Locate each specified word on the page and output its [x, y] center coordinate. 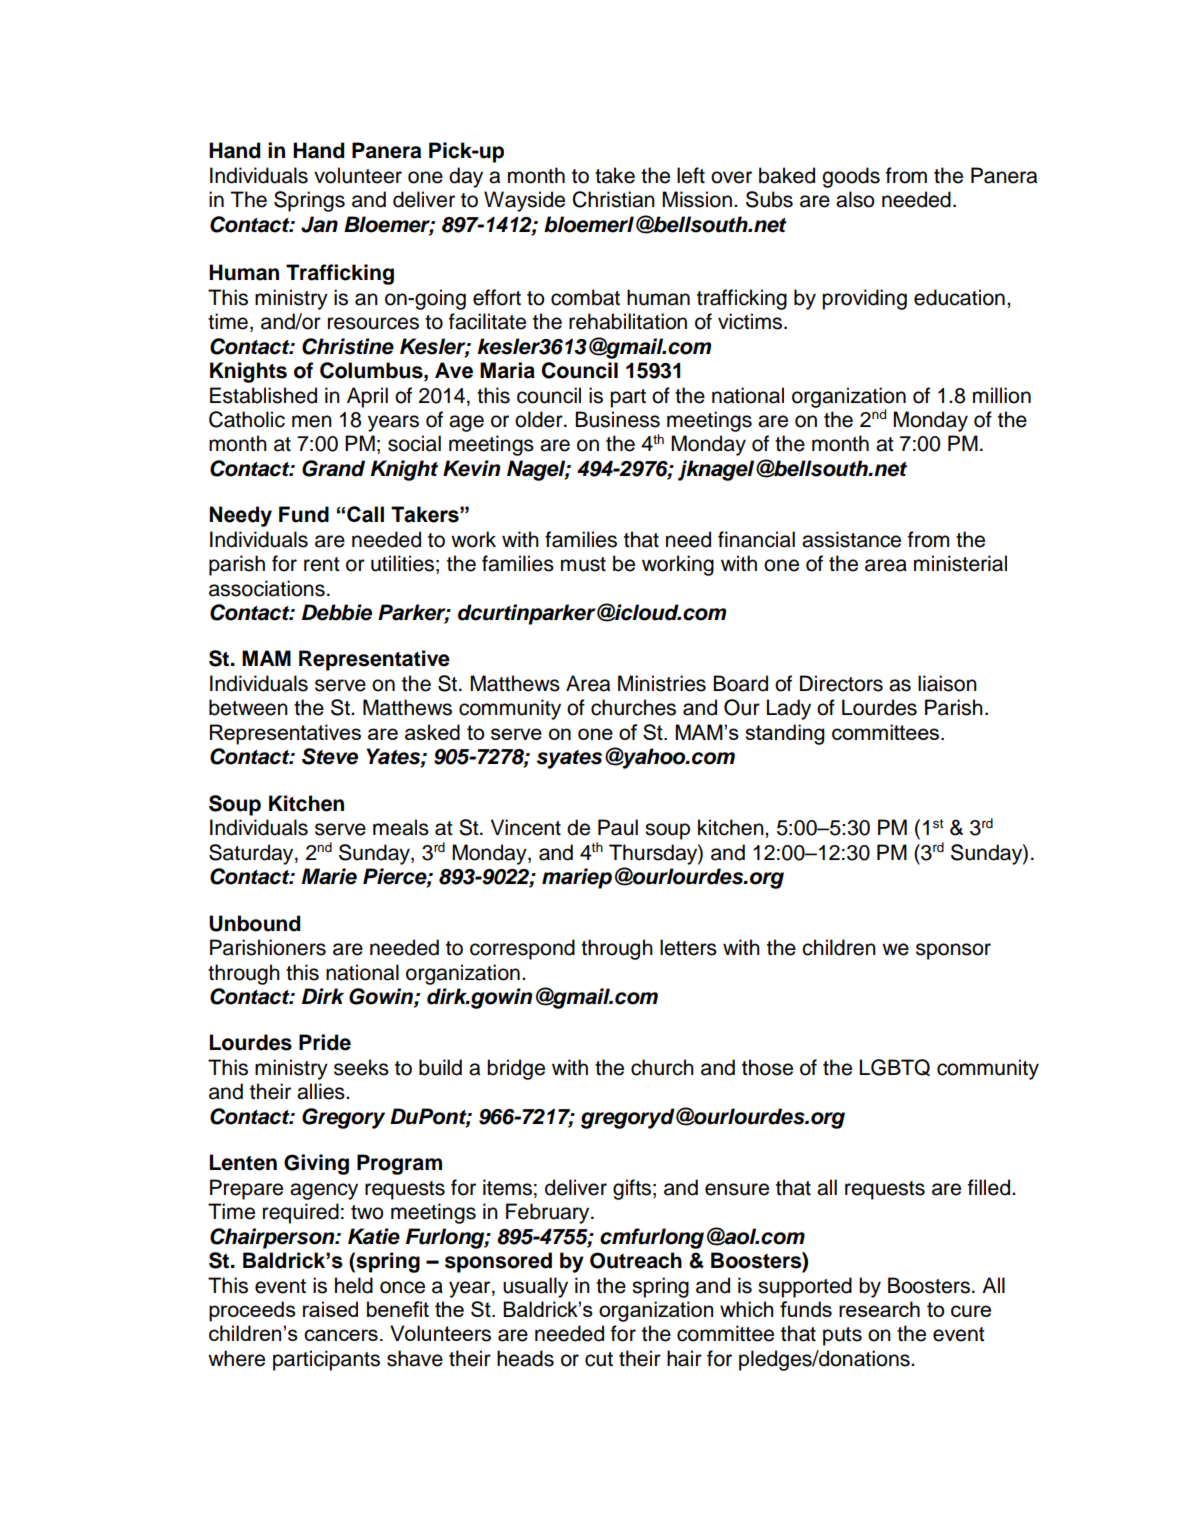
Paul [618, 827]
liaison [947, 683]
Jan [319, 224]
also [855, 199]
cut [599, 1359]
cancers [341, 1335]
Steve [330, 756]
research [879, 1309]
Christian [614, 199]
